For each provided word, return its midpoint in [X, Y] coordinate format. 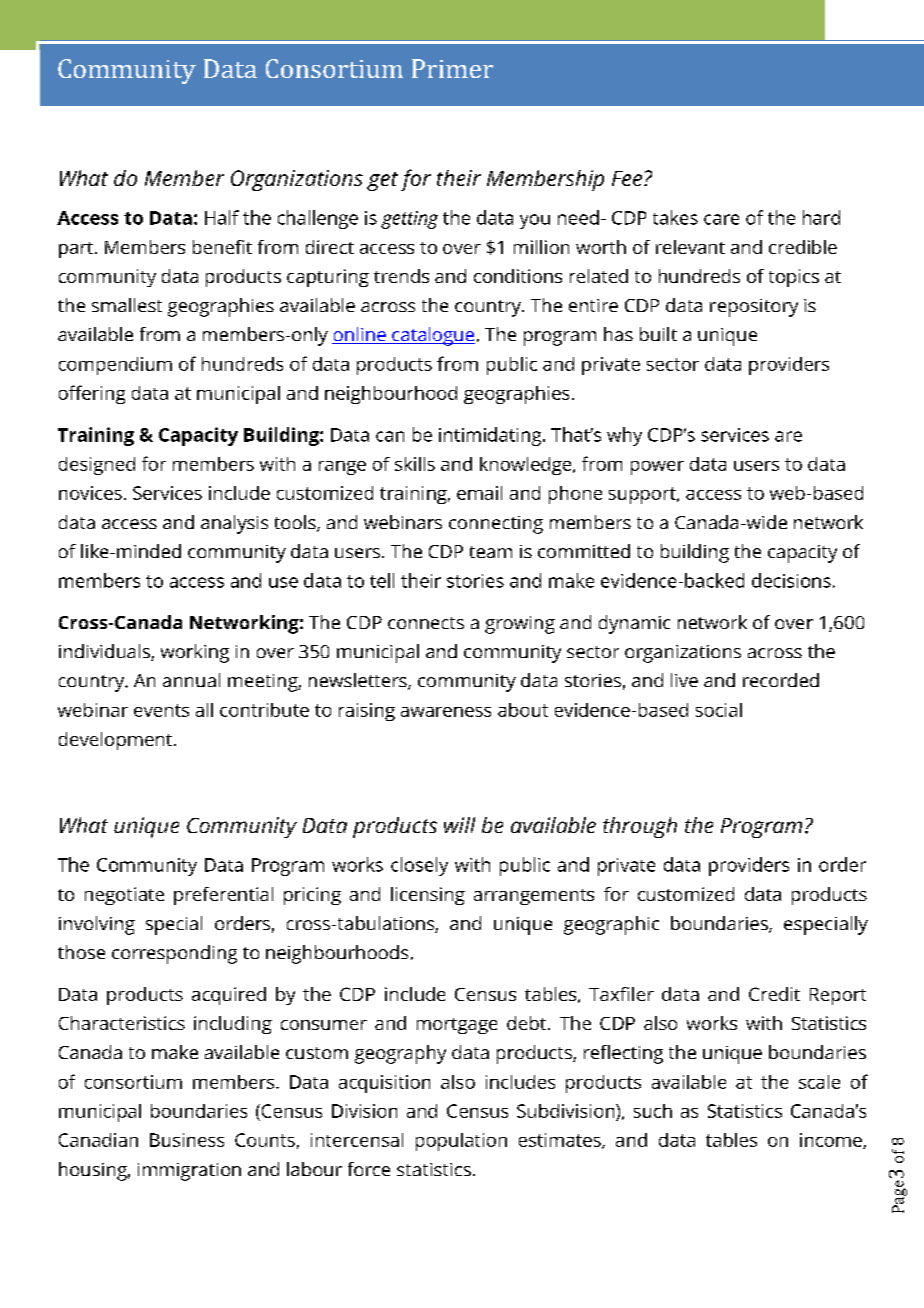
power [657, 468]
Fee [627, 178]
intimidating [491, 436]
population [461, 1142]
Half [222, 217]
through [640, 827]
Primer [452, 68]
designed [97, 466]
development [115, 741]
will [459, 825]
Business [187, 1140]
